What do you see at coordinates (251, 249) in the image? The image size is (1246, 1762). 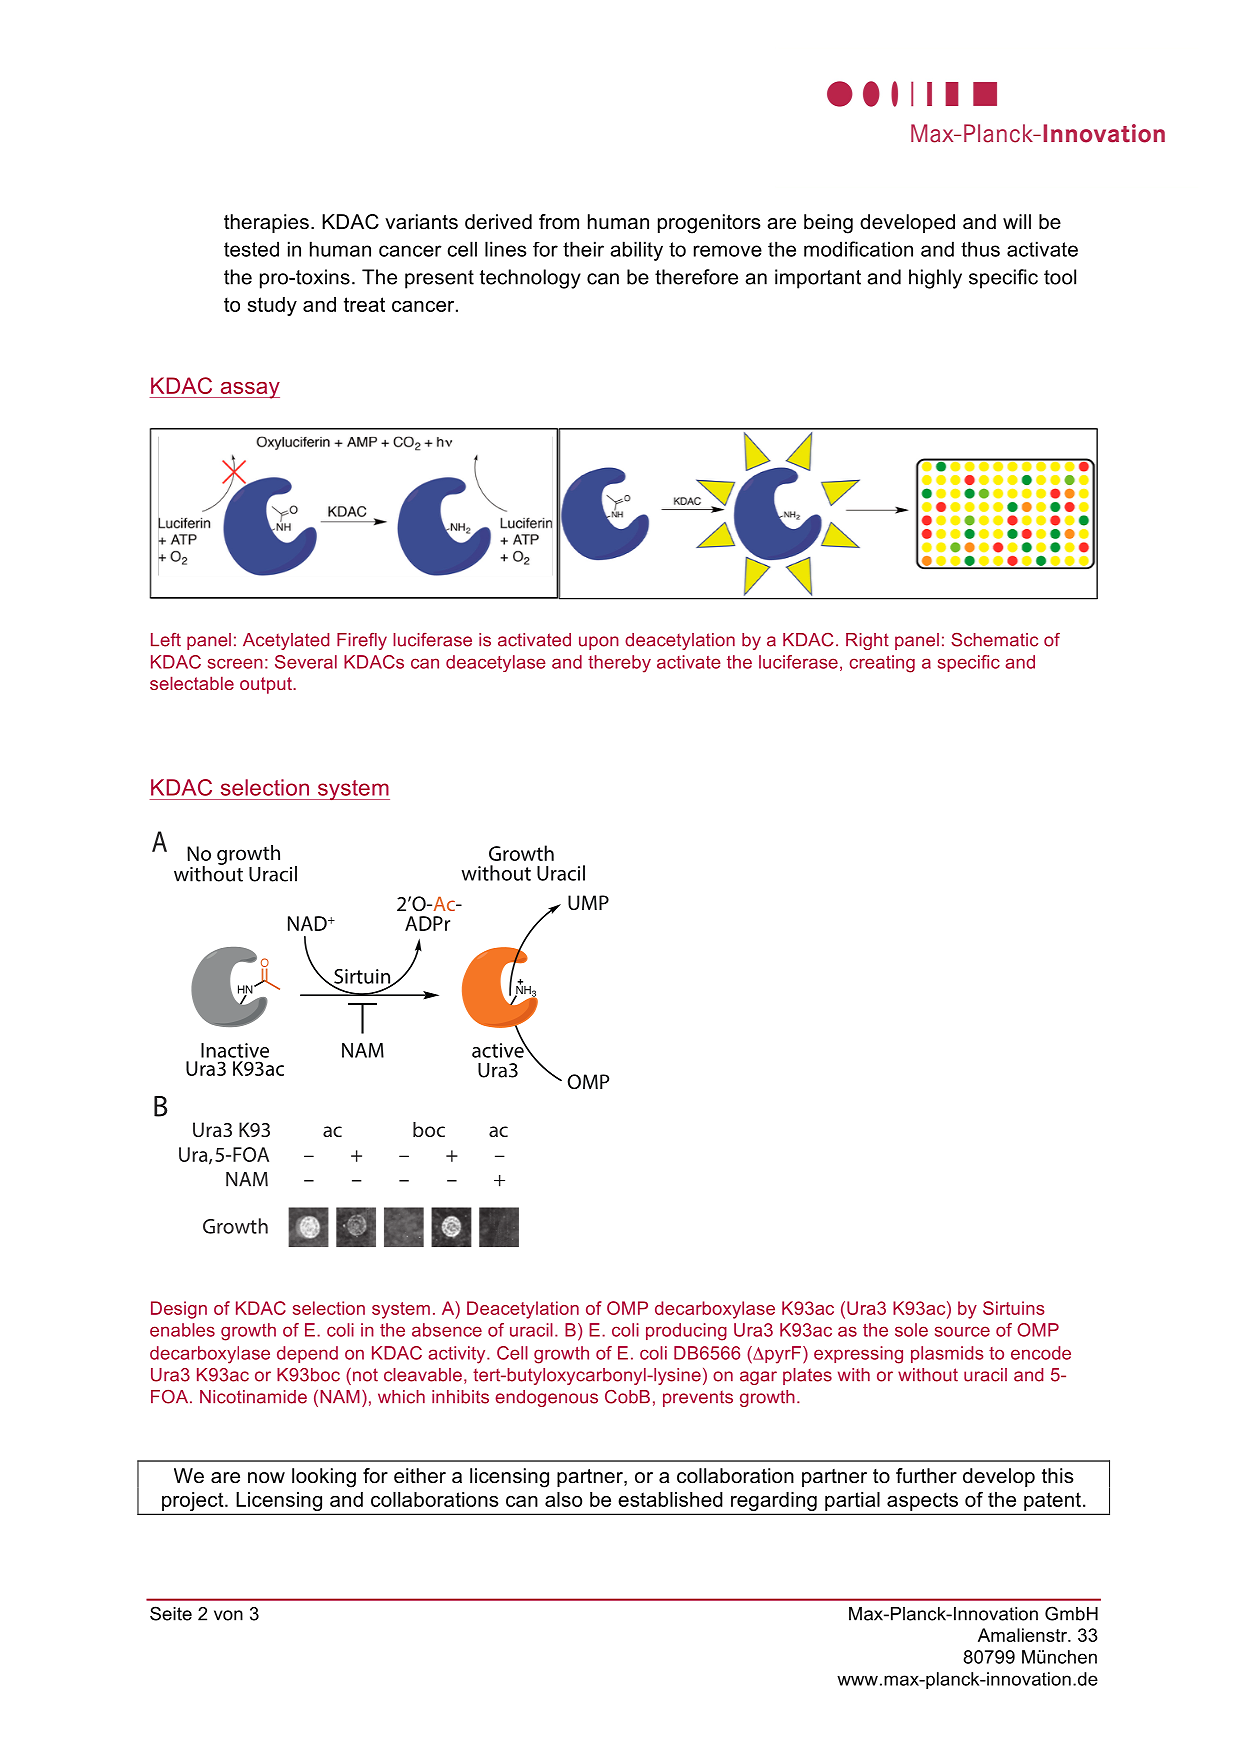 I see `tested` at bounding box center [251, 249].
